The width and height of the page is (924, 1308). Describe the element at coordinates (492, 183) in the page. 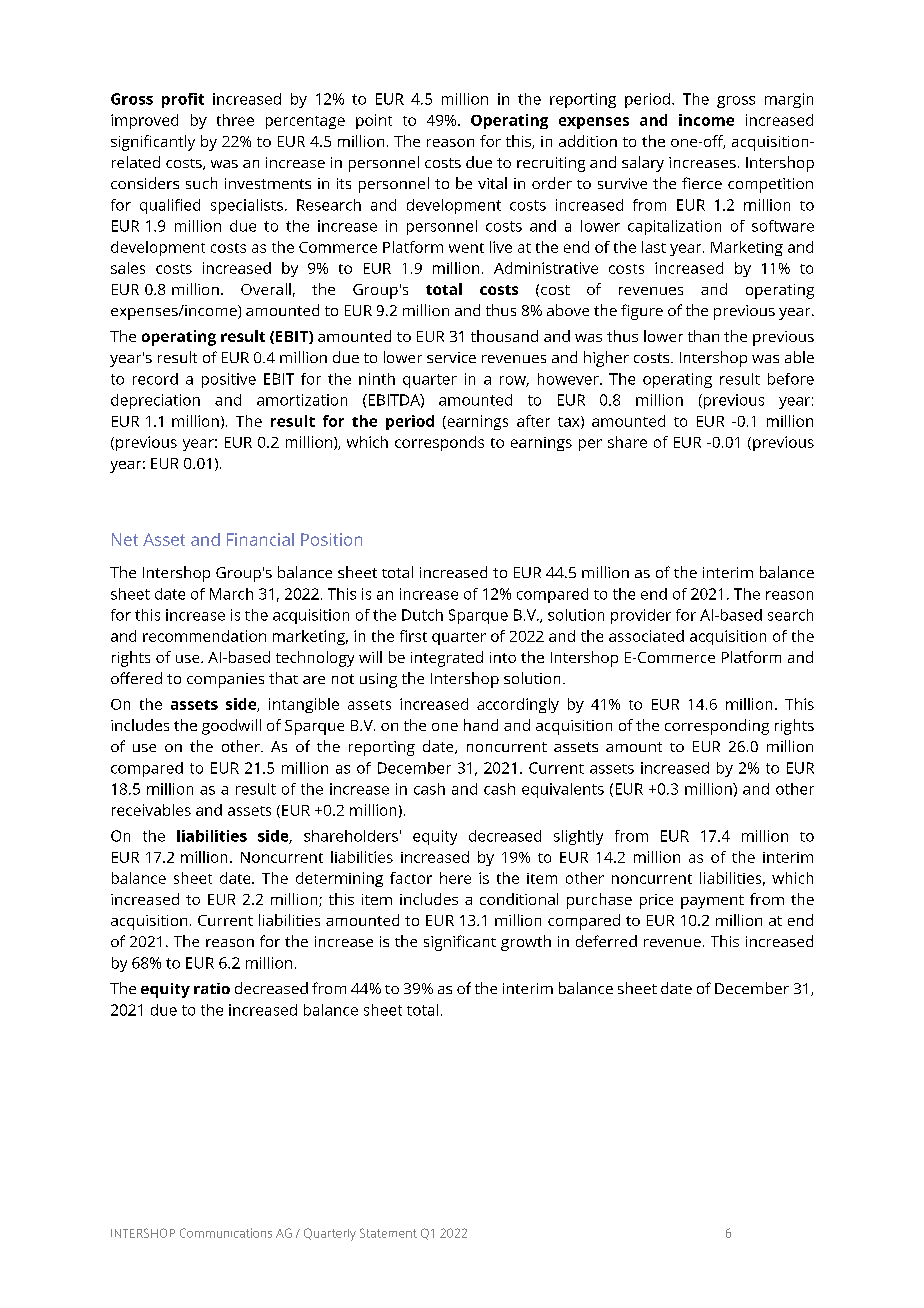

I see `vital` at that location.
